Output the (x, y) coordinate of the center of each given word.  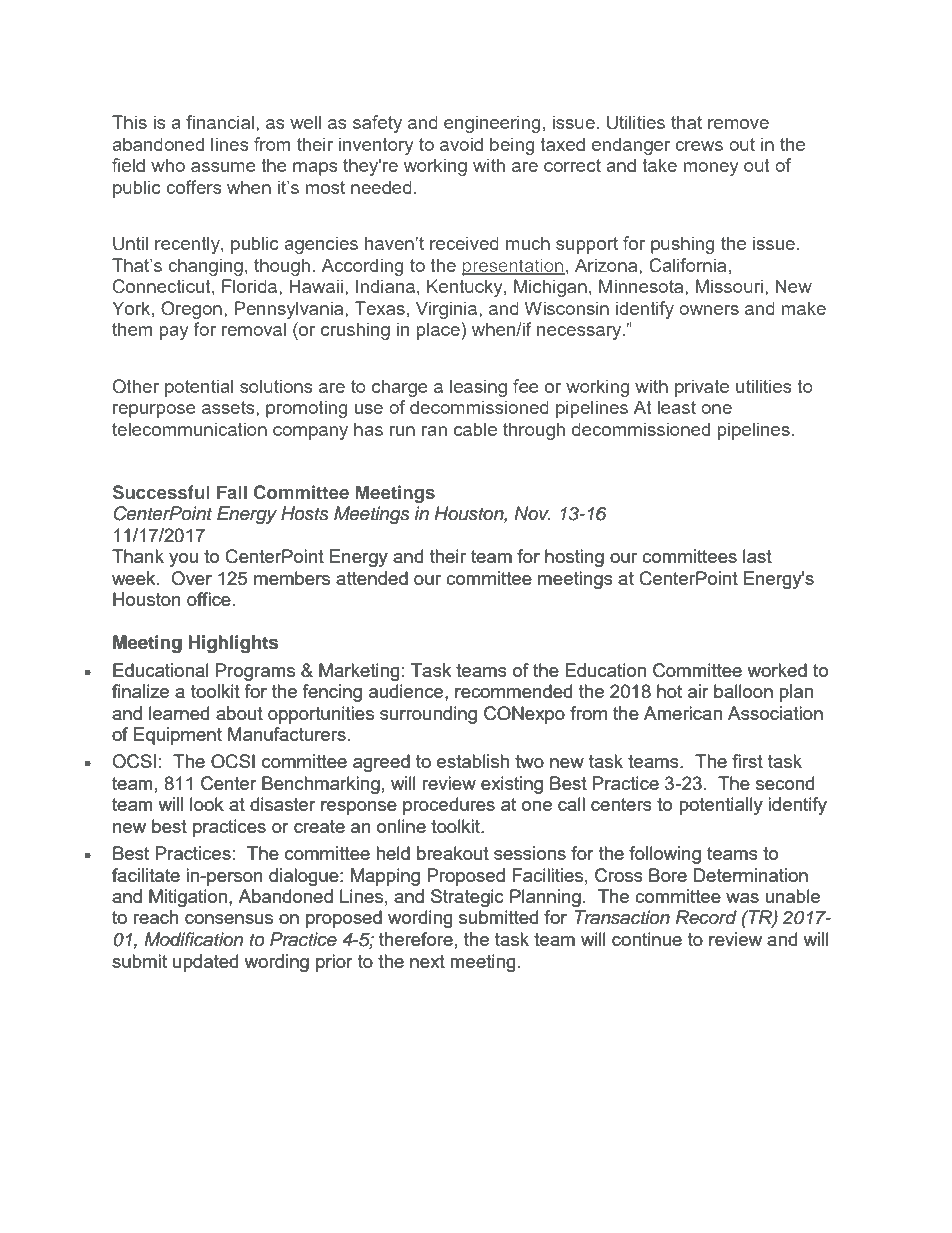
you (183, 560)
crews (699, 146)
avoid (461, 144)
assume (223, 167)
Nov (532, 513)
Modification (193, 939)
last (757, 556)
